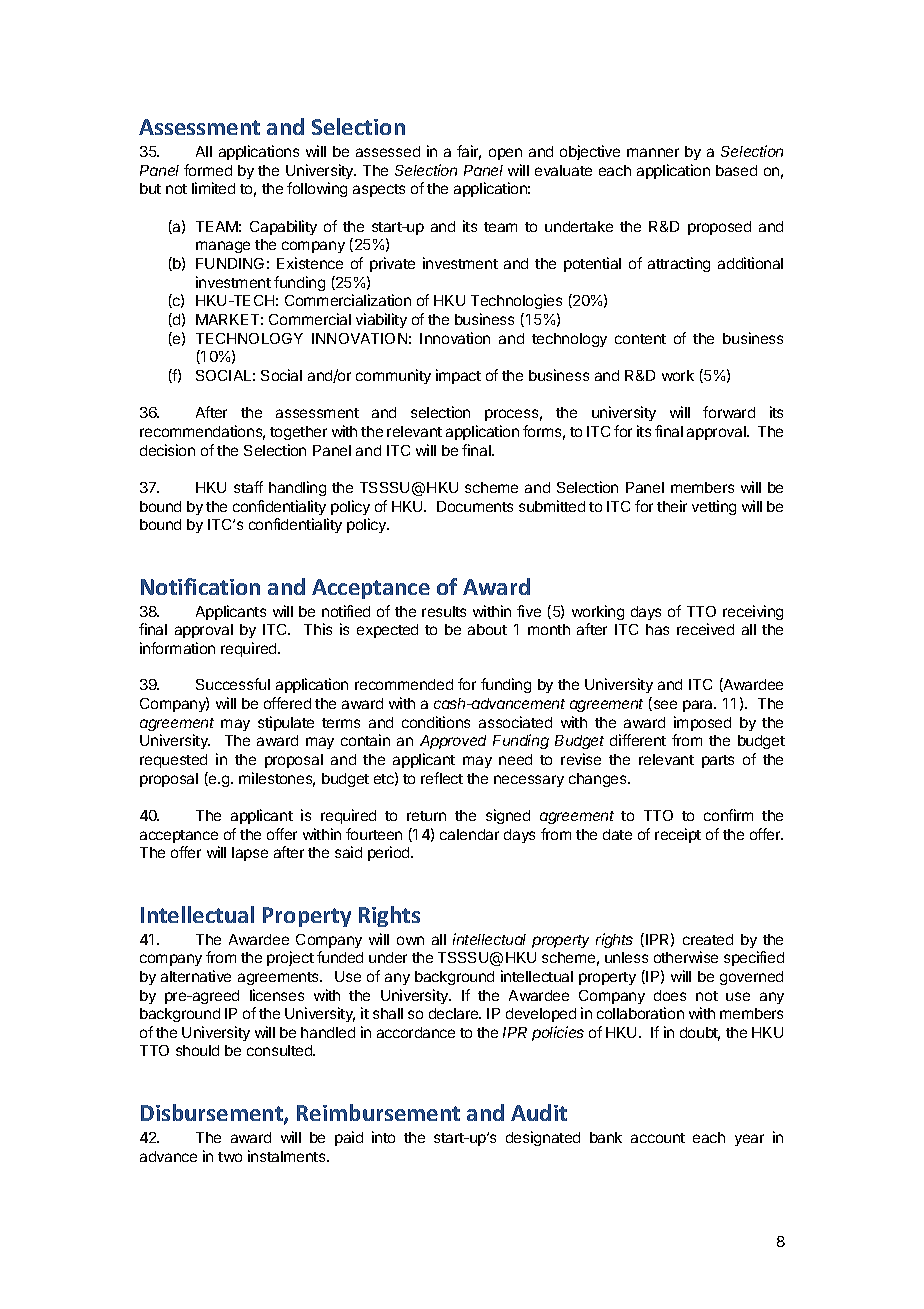 This screenshot has height=1309, width=924. What do you see at coordinates (657, 629) in the screenshot?
I see `has` at bounding box center [657, 629].
